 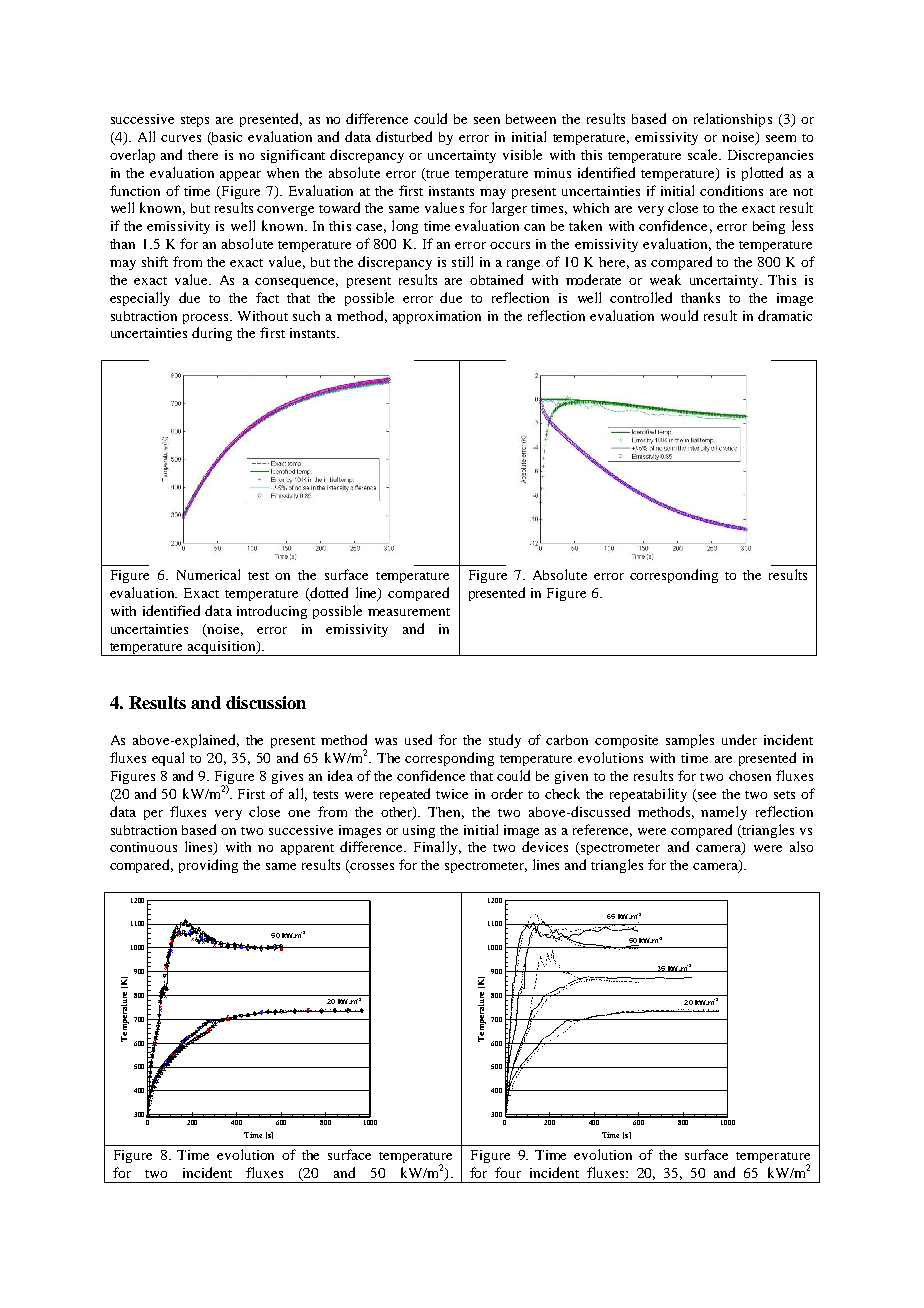 I want to click on study, so click(x=505, y=741).
